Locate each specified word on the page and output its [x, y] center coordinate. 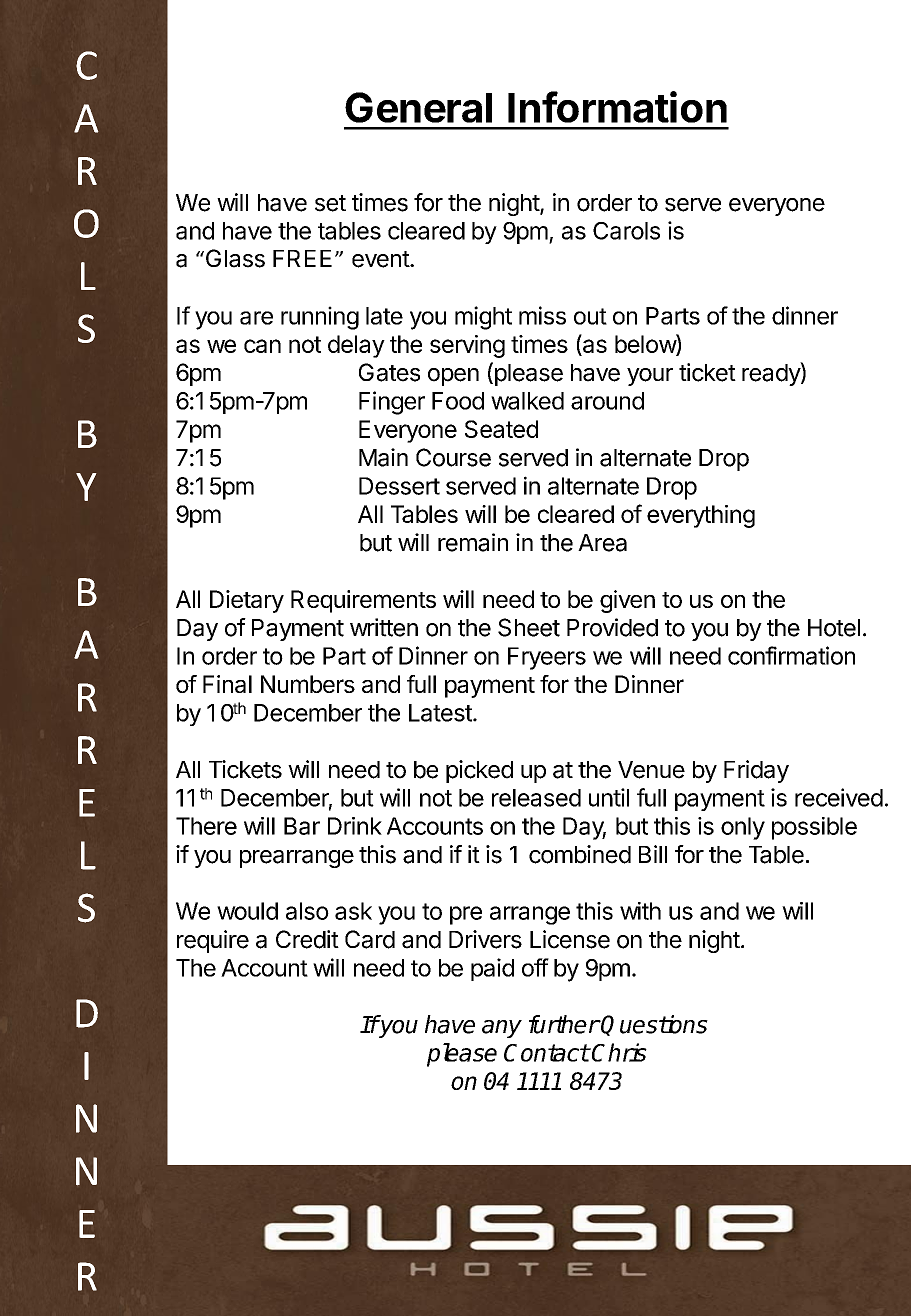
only [743, 828]
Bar [302, 826]
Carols [626, 231]
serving [467, 346]
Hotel [834, 628]
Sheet [529, 627]
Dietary [247, 601]
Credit [307, 939]
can [262, 346]
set [330, 203]
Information [617, 107]
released [536, 798]
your [650, 377]
